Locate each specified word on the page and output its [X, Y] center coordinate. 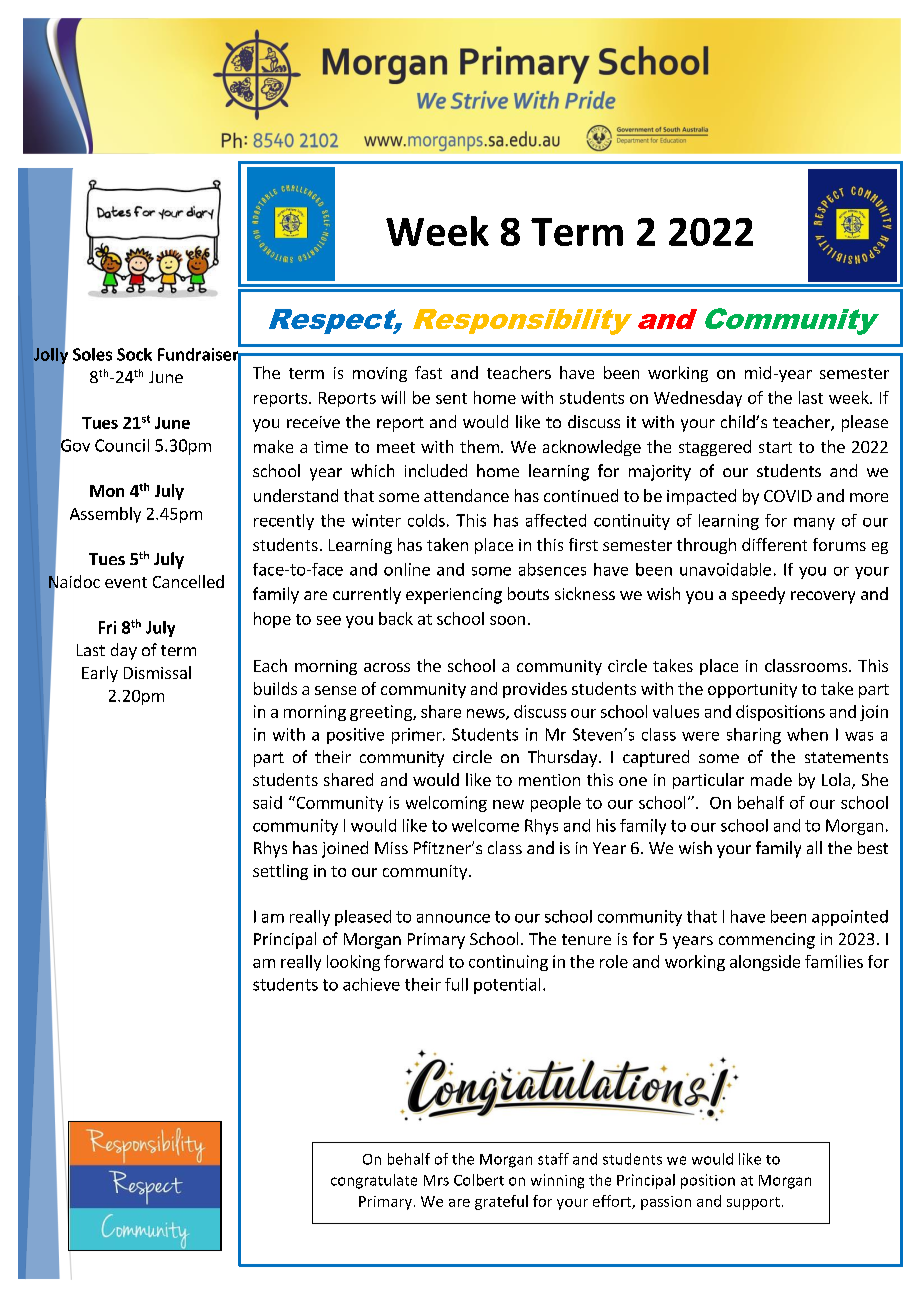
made [771, 779]
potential [507, 986]
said [267, 802]
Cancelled [188, 581]
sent [451, 398]
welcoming [446, 804]
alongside [765, 963]
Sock [134, 354]
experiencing [454, 596]
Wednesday [698, 399]
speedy [758, 595]
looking [353, 963]
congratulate [374, 1181]
